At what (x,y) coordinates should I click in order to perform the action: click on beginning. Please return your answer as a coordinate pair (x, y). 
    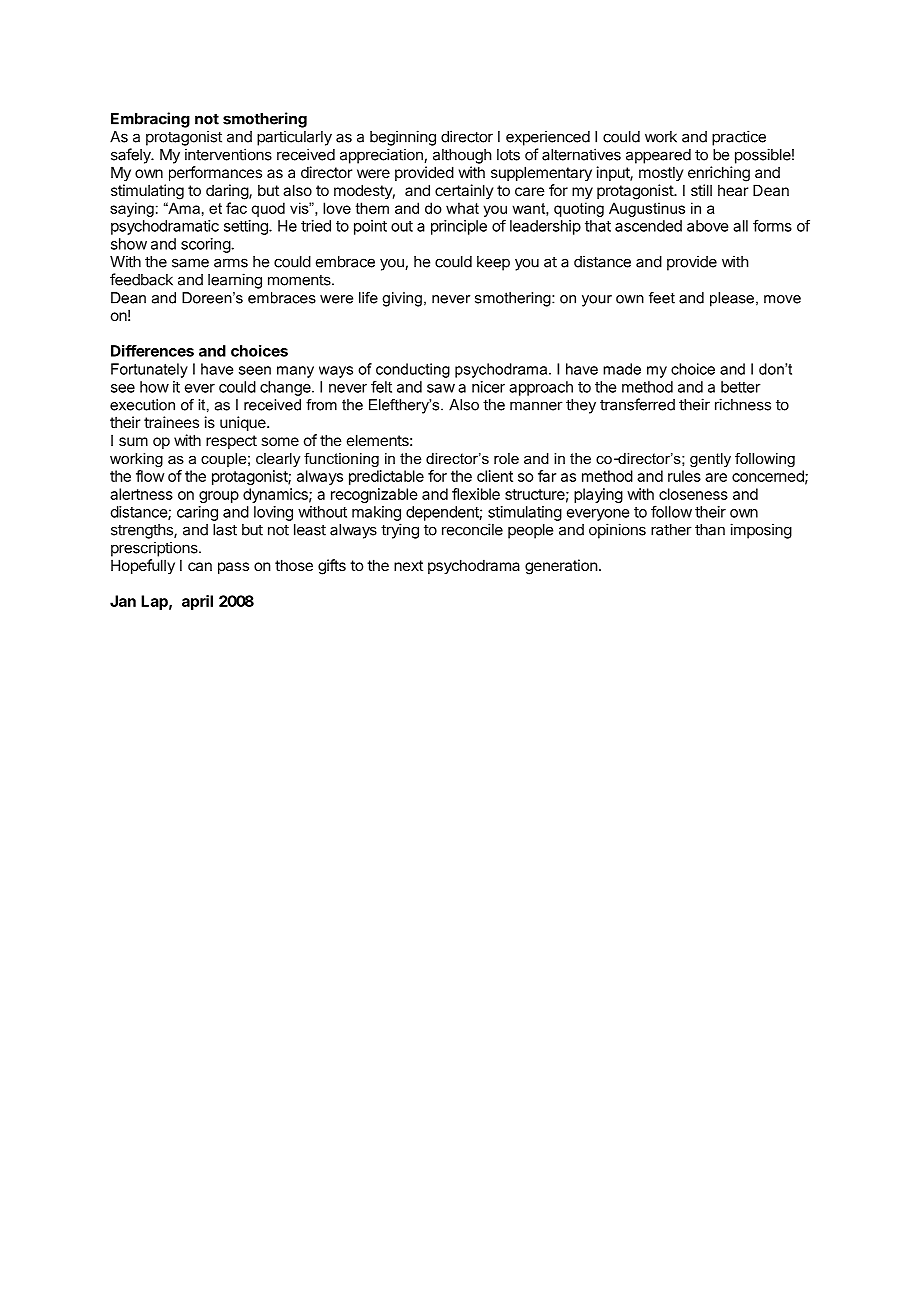
    Looking at the image, I should click on (403, 138).
